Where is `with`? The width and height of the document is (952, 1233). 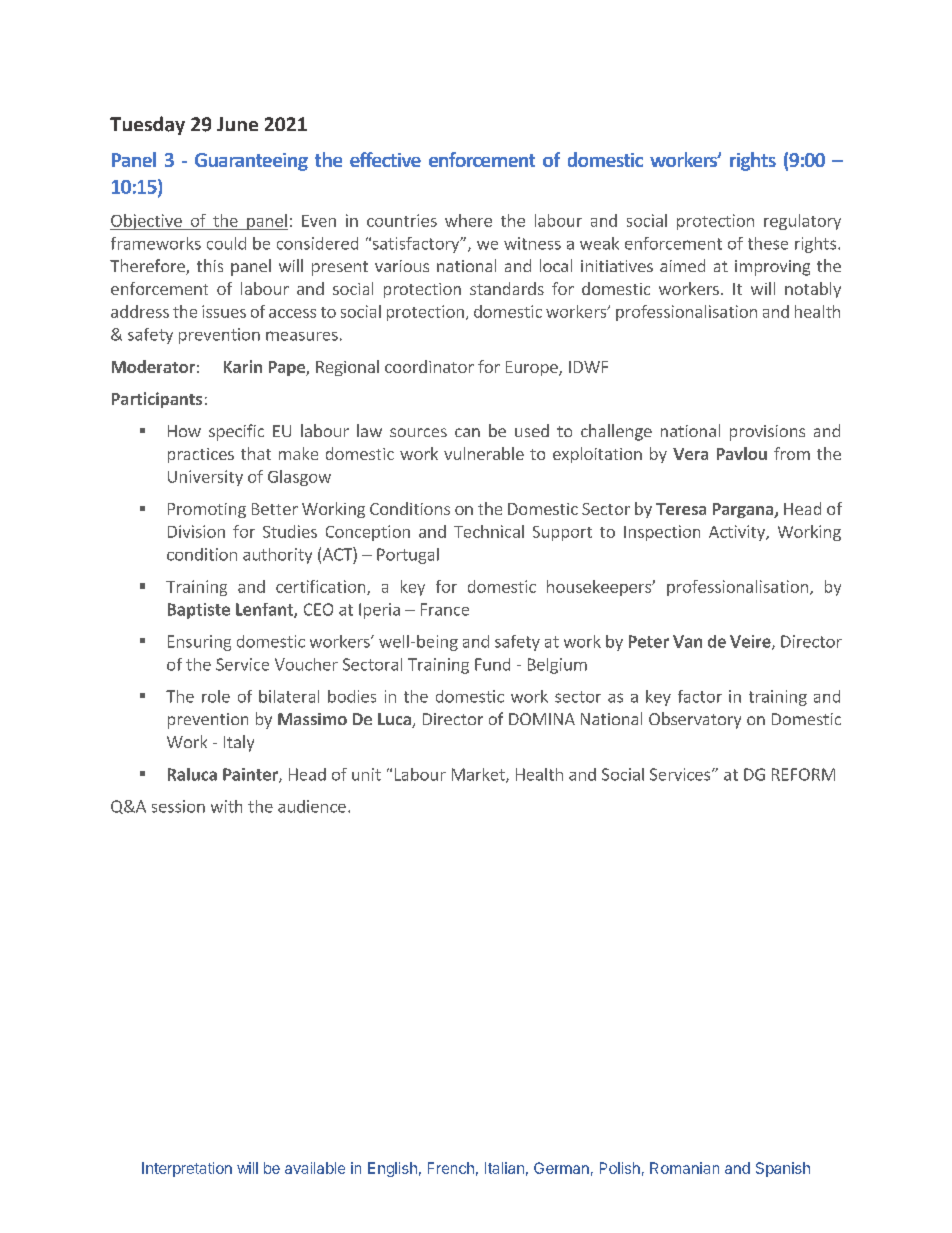 with is located at coordinates (226, 806).
